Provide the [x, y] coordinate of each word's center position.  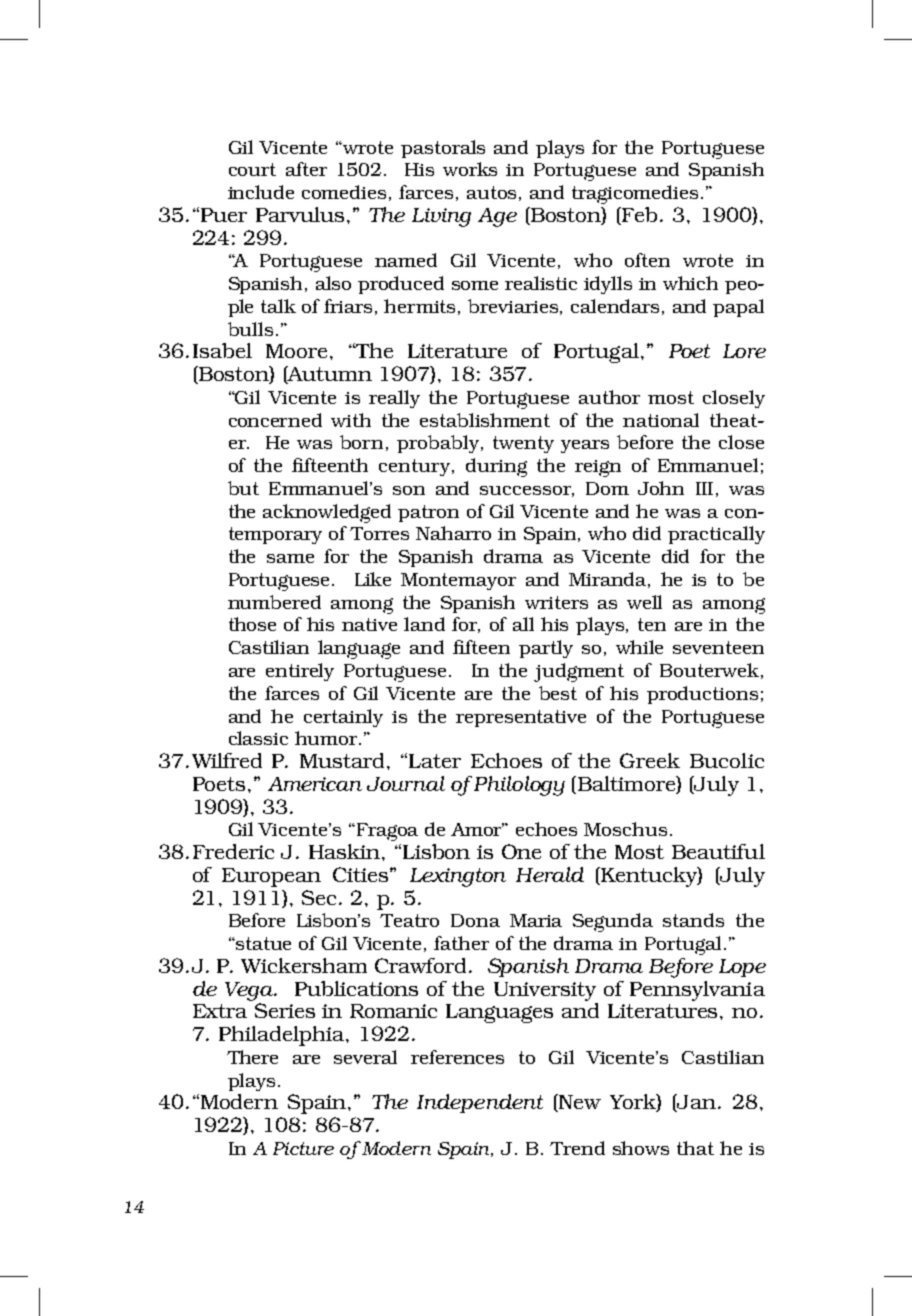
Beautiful [718, 851]
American [315, 784]
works [470, 169]
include [261, 192]
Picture [303, 1148]
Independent [480, 1103]
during [496, 467]
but [243, 488]
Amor [477, 829]
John [661, 488]
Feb [638, 214]
